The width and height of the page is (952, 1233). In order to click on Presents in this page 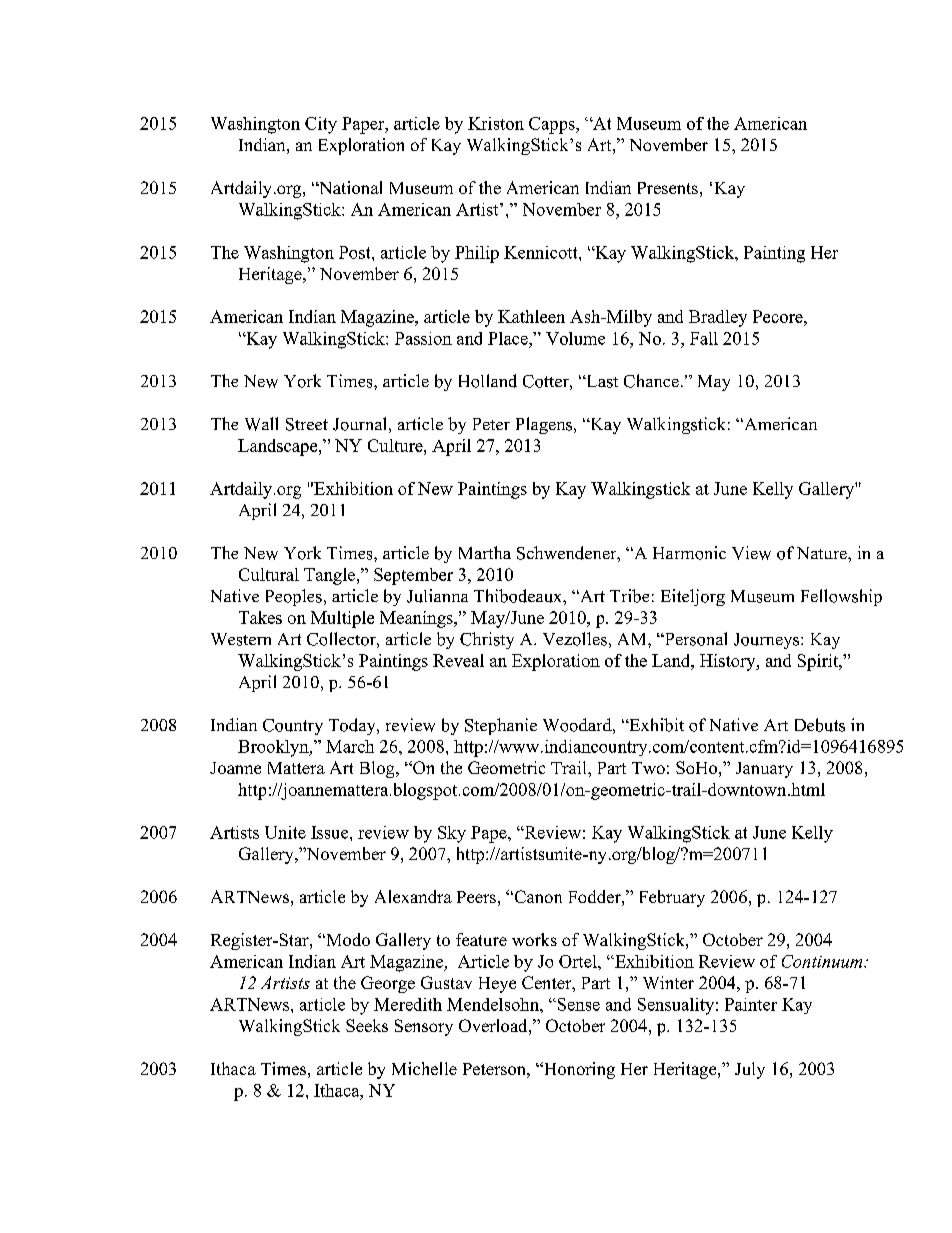, I will do `click(668, 188)`.
